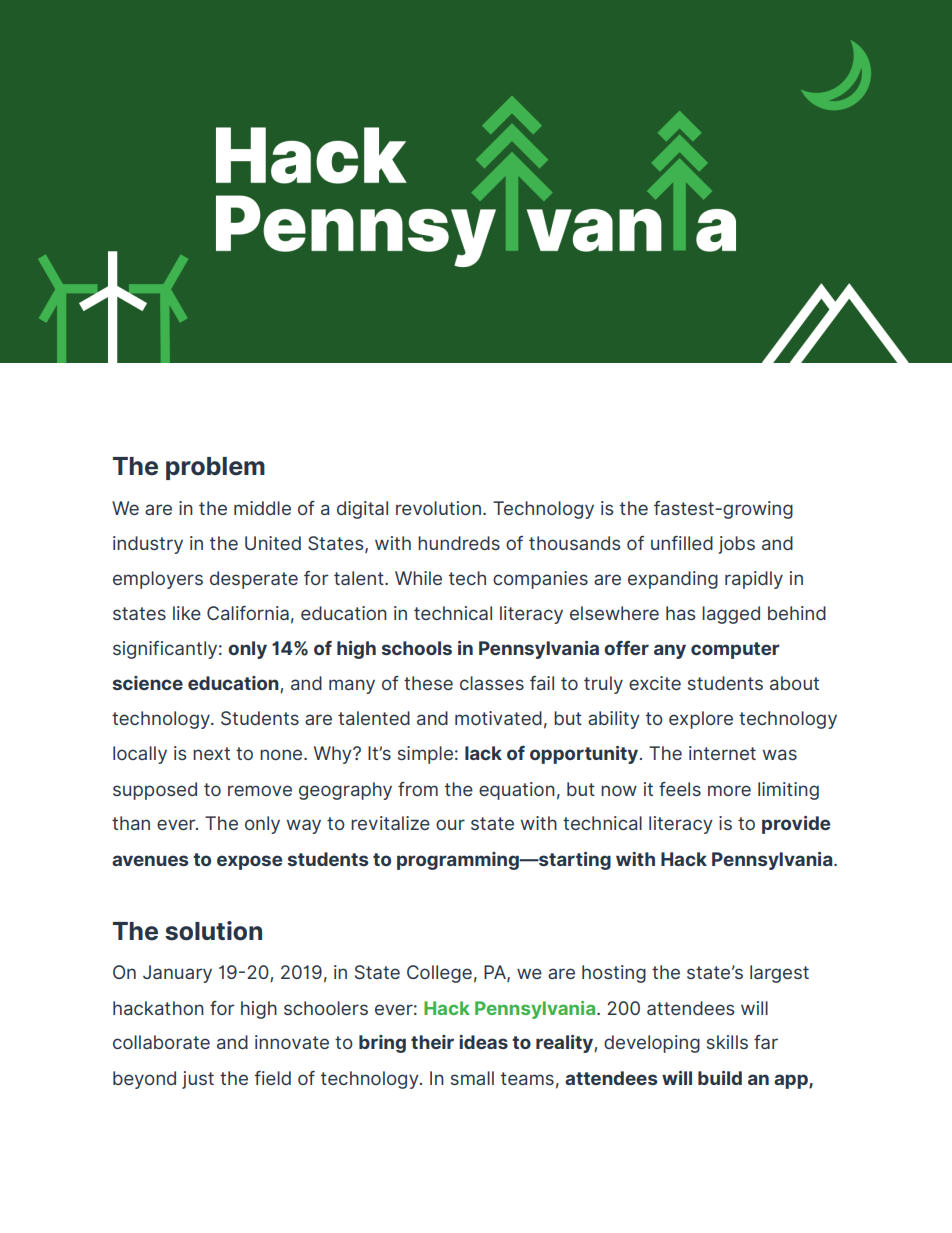 The height and width of the image is (1233, 952). What do you see at coordinates (720, 1078) in the image?
I see `build` at bounding box center [720, 1078].
